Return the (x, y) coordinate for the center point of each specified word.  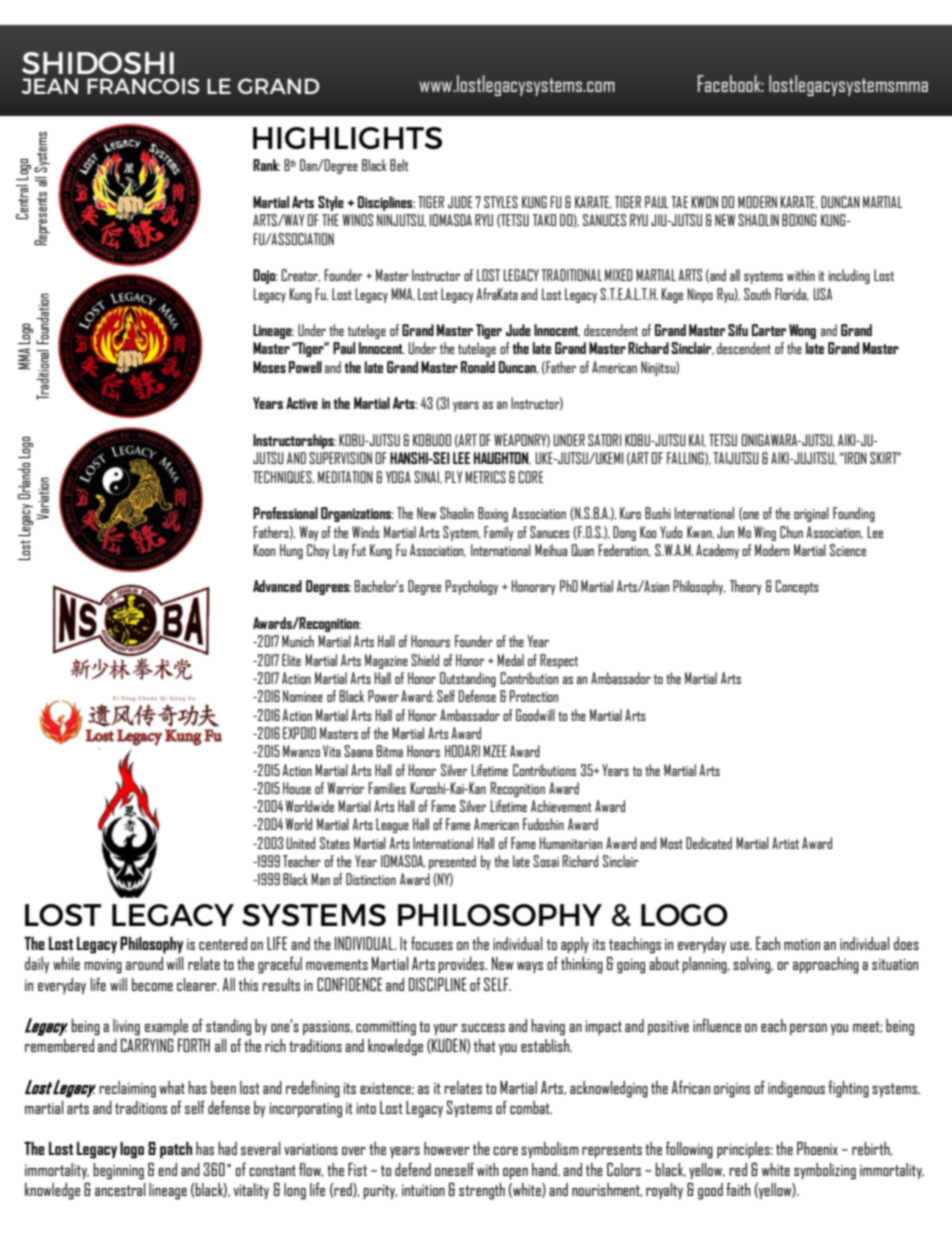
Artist (785, 843)
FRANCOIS (143, 86)
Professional (285, 513)
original (811, 514)
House (297, 788)
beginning (118, 1171)
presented (452, 862)
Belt (399, 165)
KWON (705, 202)
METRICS (486, 477)
